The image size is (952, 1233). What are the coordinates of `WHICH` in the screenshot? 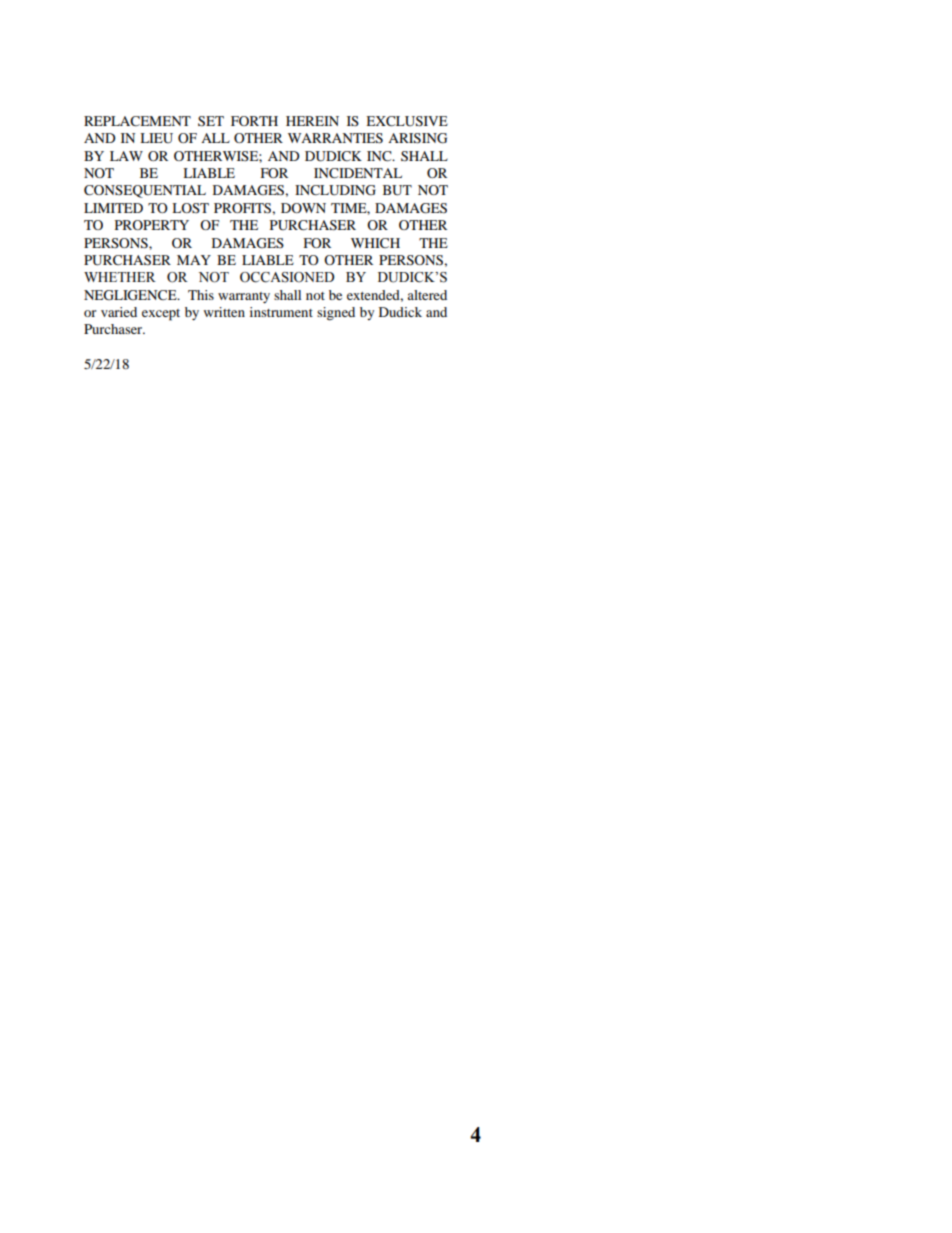 It's located at (375, 243).
